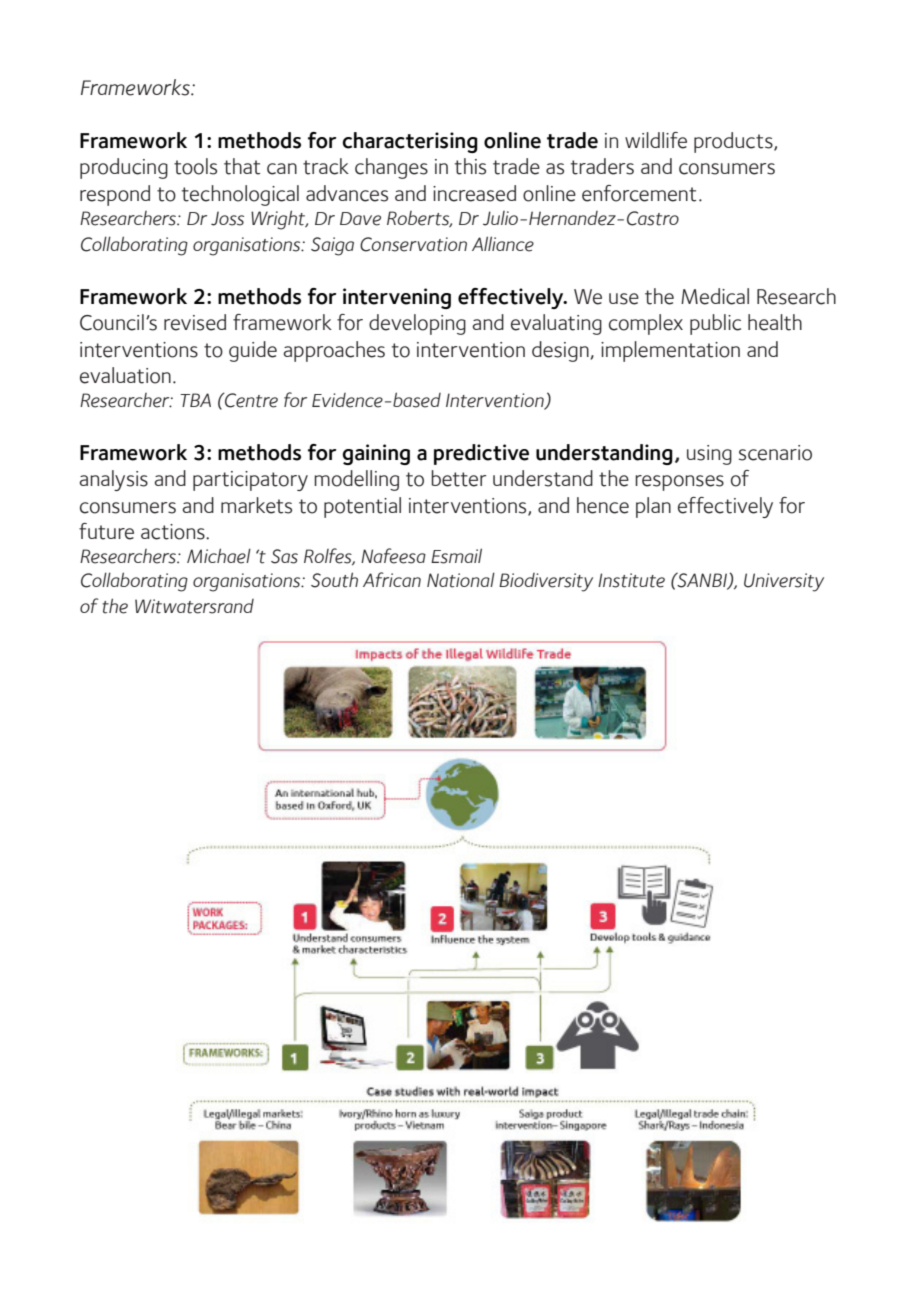 The height and width of the image is (1311, 924). What do you see at coordinates (631, 580) in the image?
I see `Institute` at bounding box center [631, 580].
